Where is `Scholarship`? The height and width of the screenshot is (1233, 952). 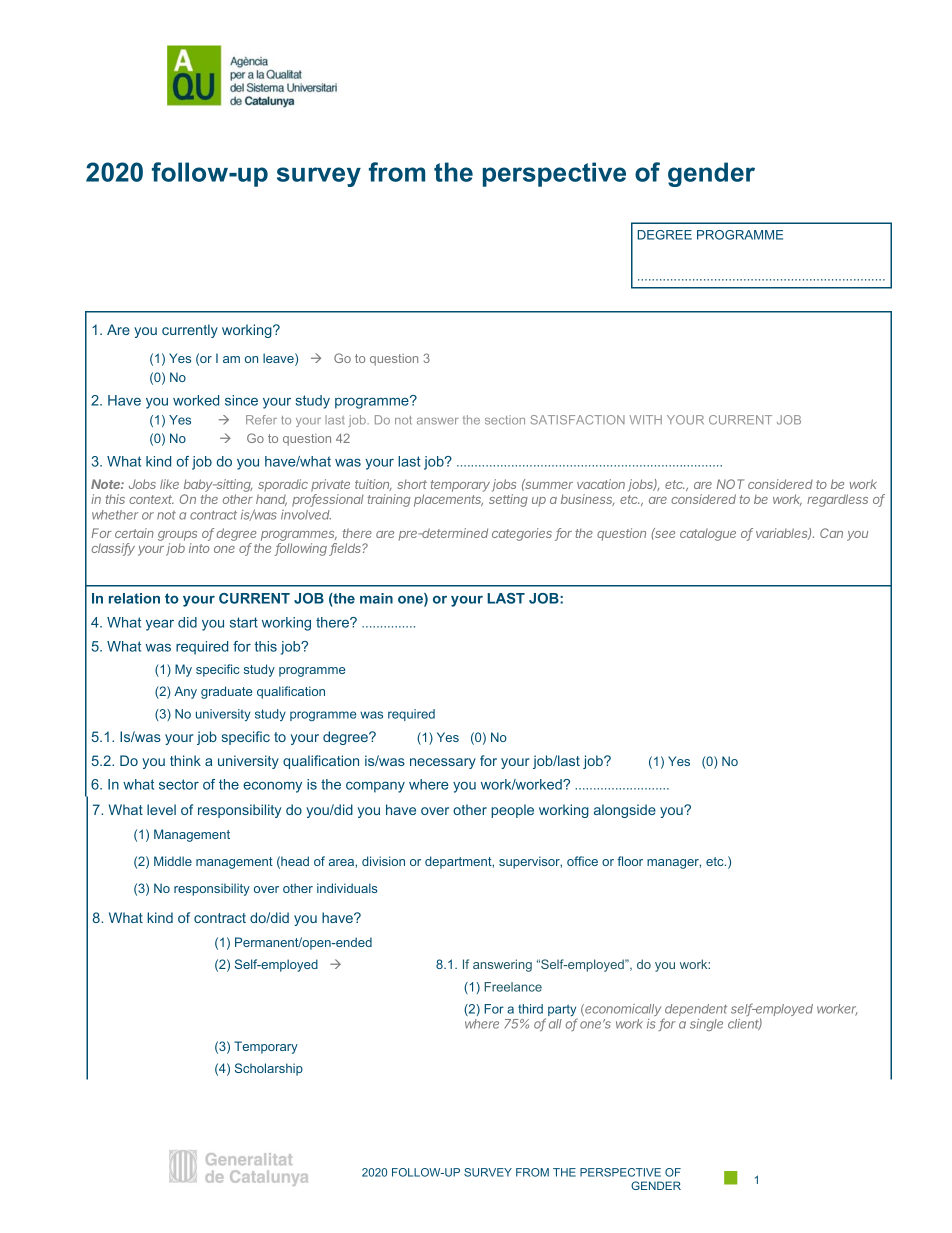 Scholarship is located at coordinates (269, 1069).
